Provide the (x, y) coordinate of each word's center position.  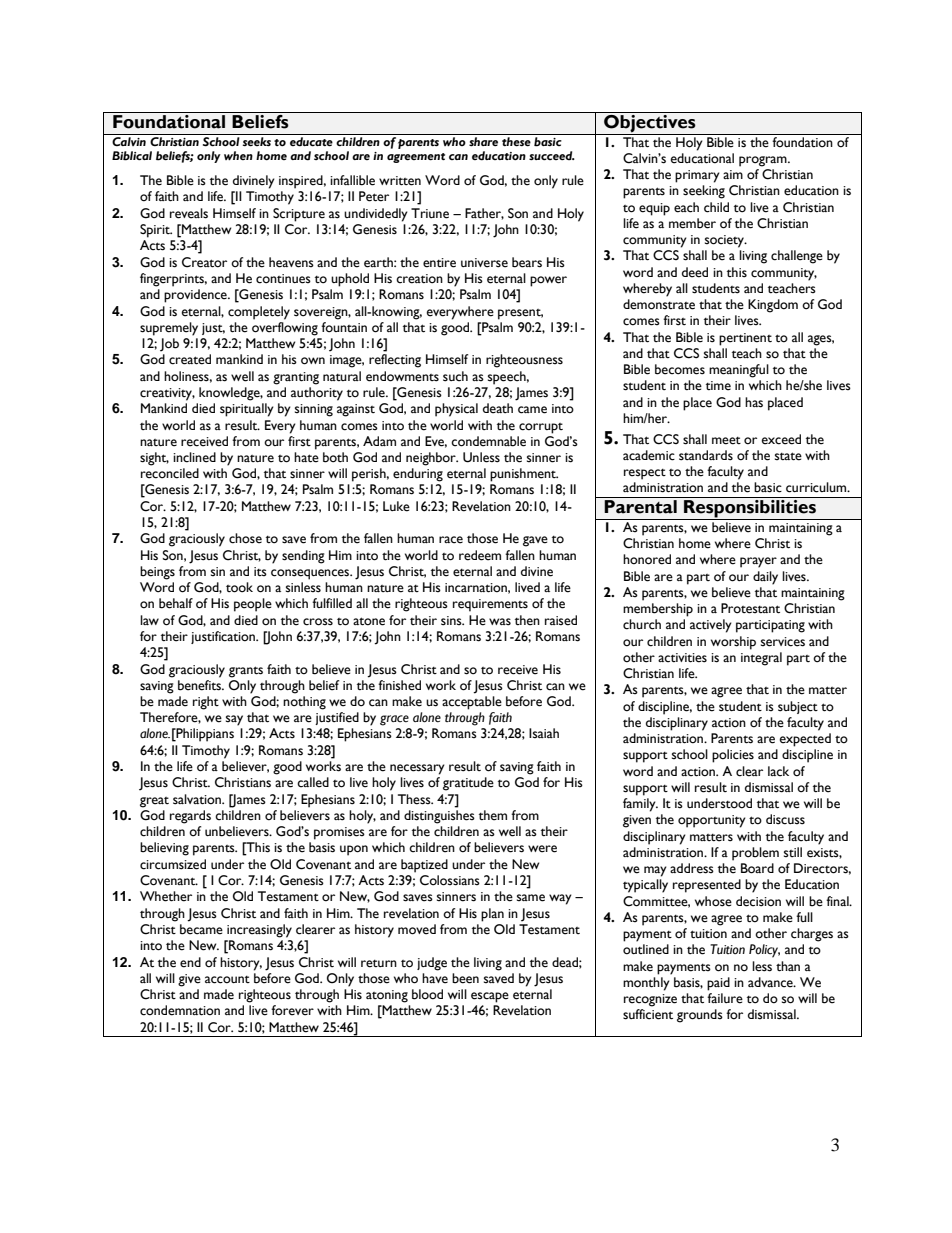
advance (771, 982)
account (227, 980)
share (483, 141)
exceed (781, 439)
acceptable (472, 703)
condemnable (488, 441)
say (234, 720)
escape (490, 997)
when (238, 155)
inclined (194, 457)
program (764, 161)
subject (798, 707)
